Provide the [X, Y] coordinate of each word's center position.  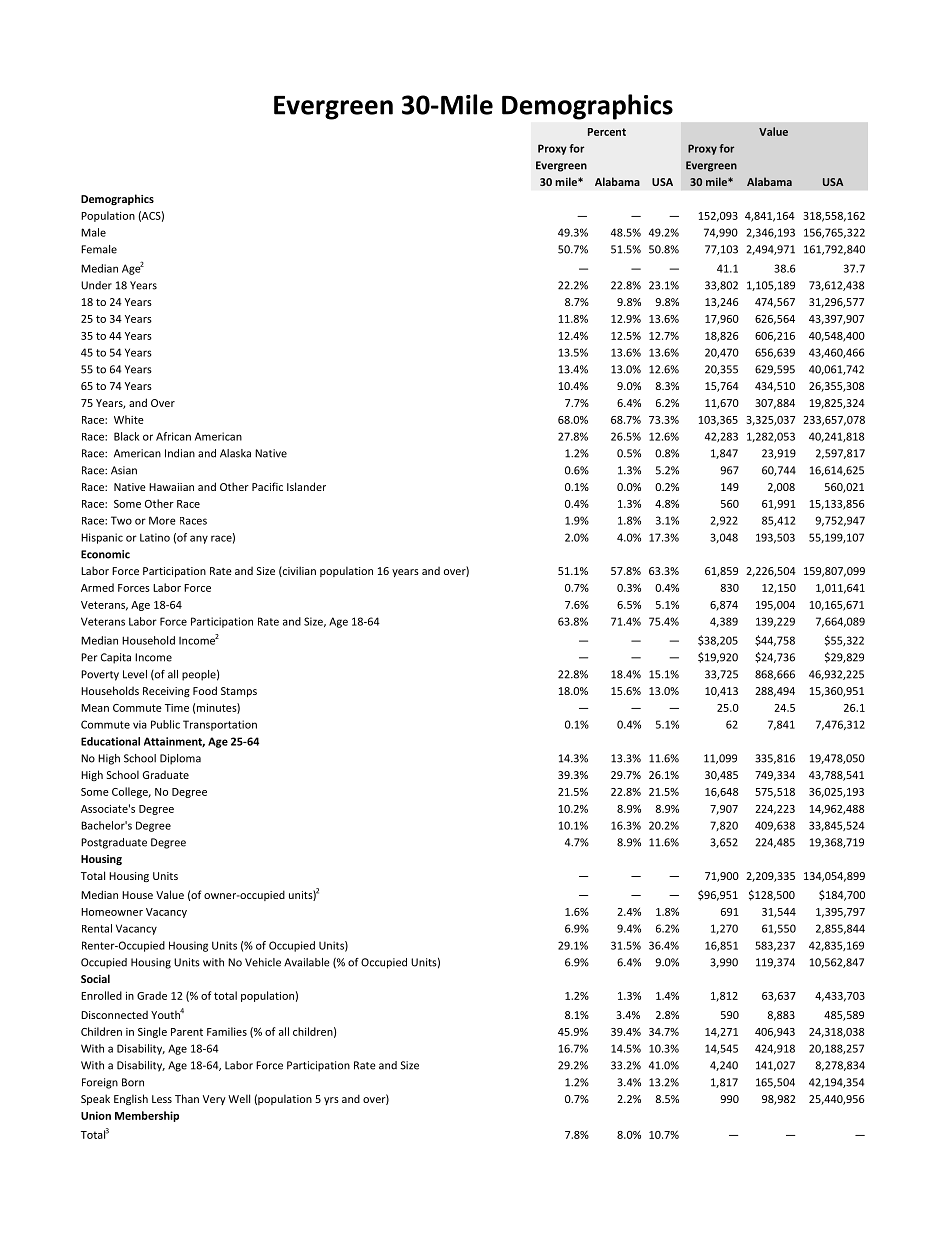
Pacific [267, 486]
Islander [306, 486]
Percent [607, 132]
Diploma [180, 759]
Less [162, 1099]
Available [307, 962]
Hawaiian [171, 487]
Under [96, 285]
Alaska [235, 453]
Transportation [220, 725]
